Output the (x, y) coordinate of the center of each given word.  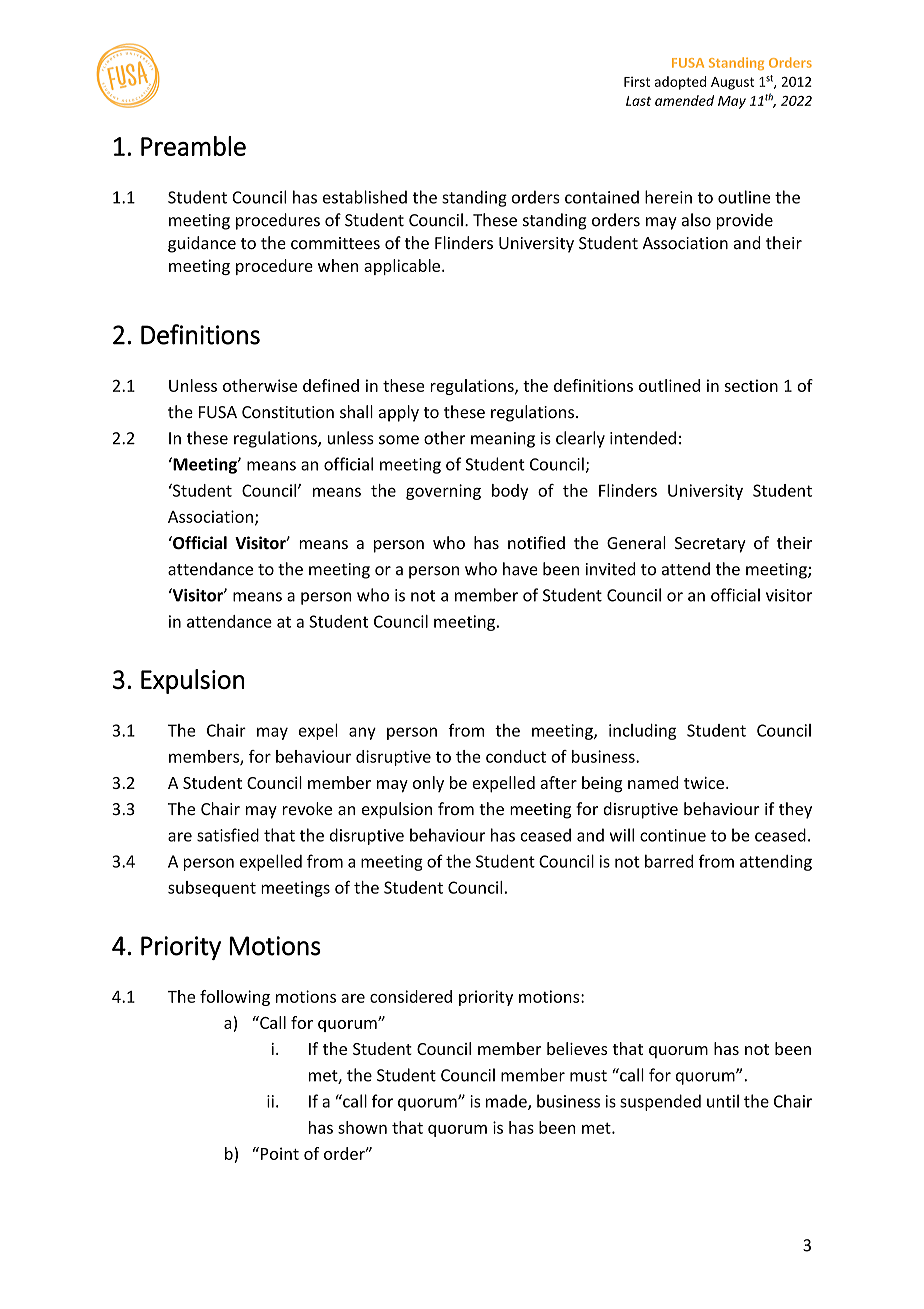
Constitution (288, 412)
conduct (516, 756)
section (751, 385)
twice (704, 783)
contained (602, 197)
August (732, 83)
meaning (503, 440)
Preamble (193, 146)
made (507, 1102)
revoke (307, 808)
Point (280, 1153)
